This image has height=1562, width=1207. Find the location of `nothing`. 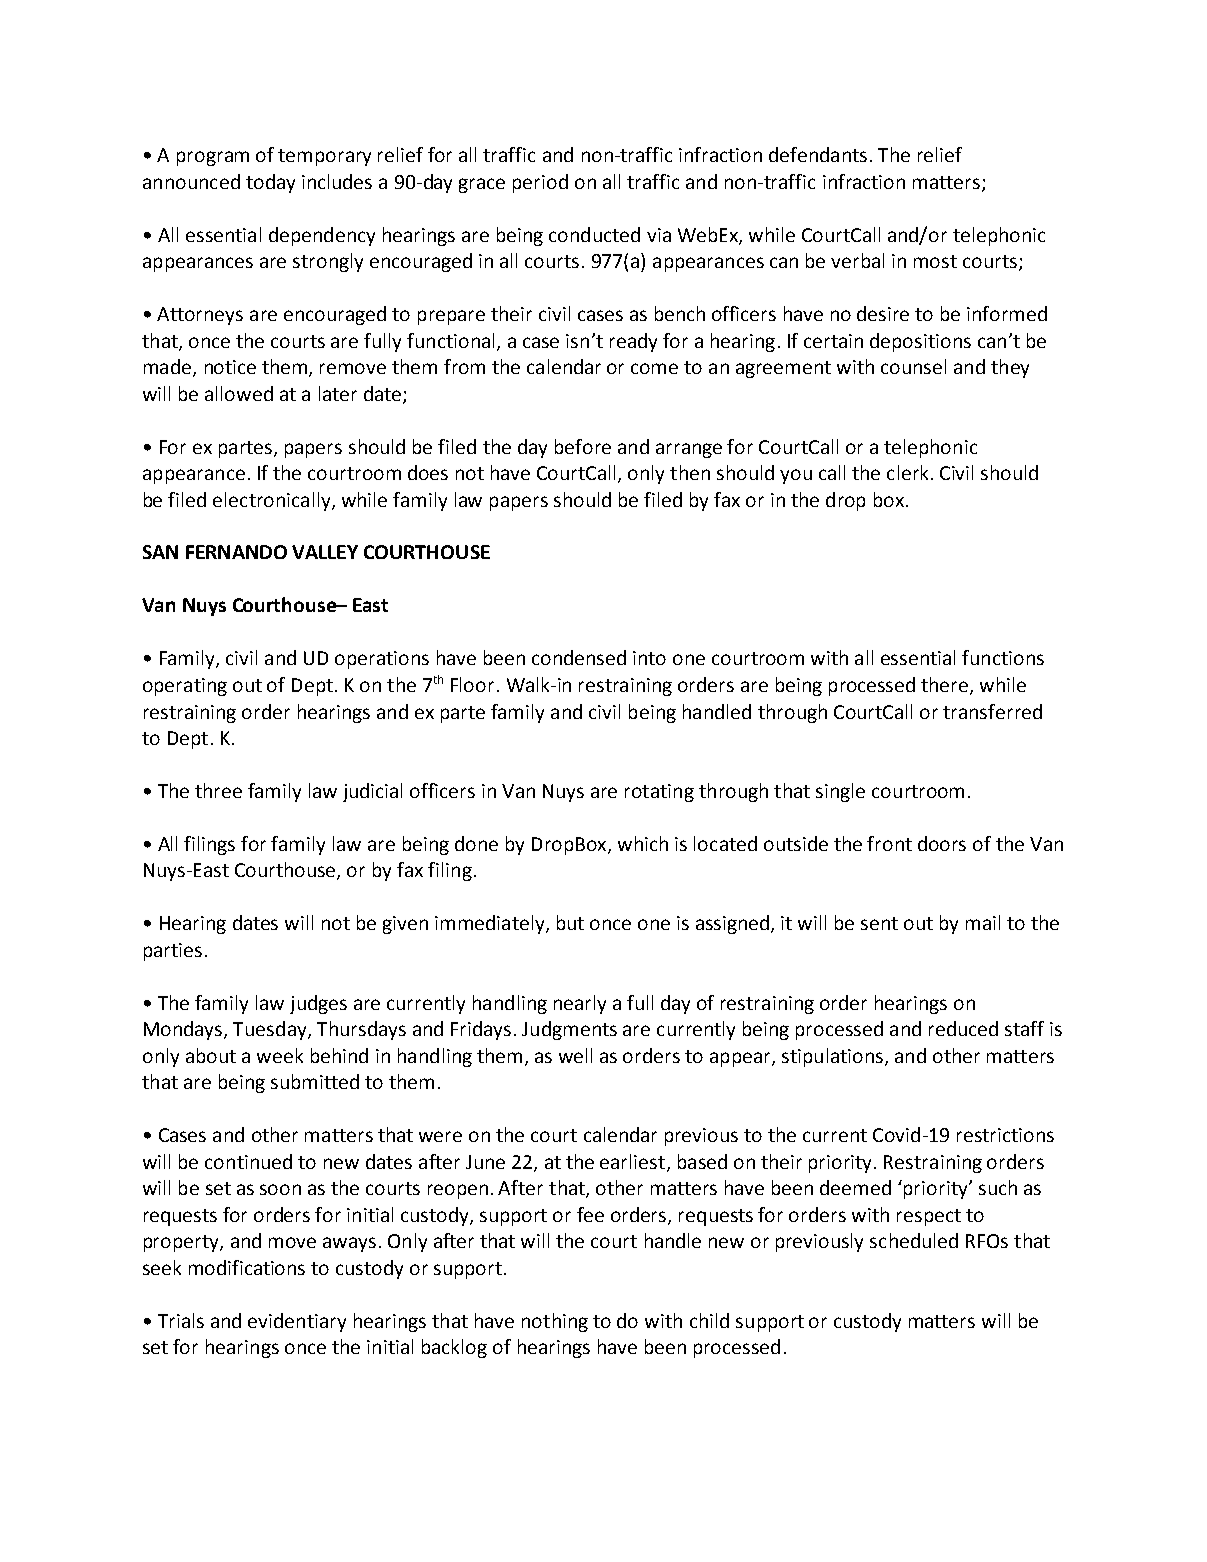

nothing is located at coordinates (555, 1322).
